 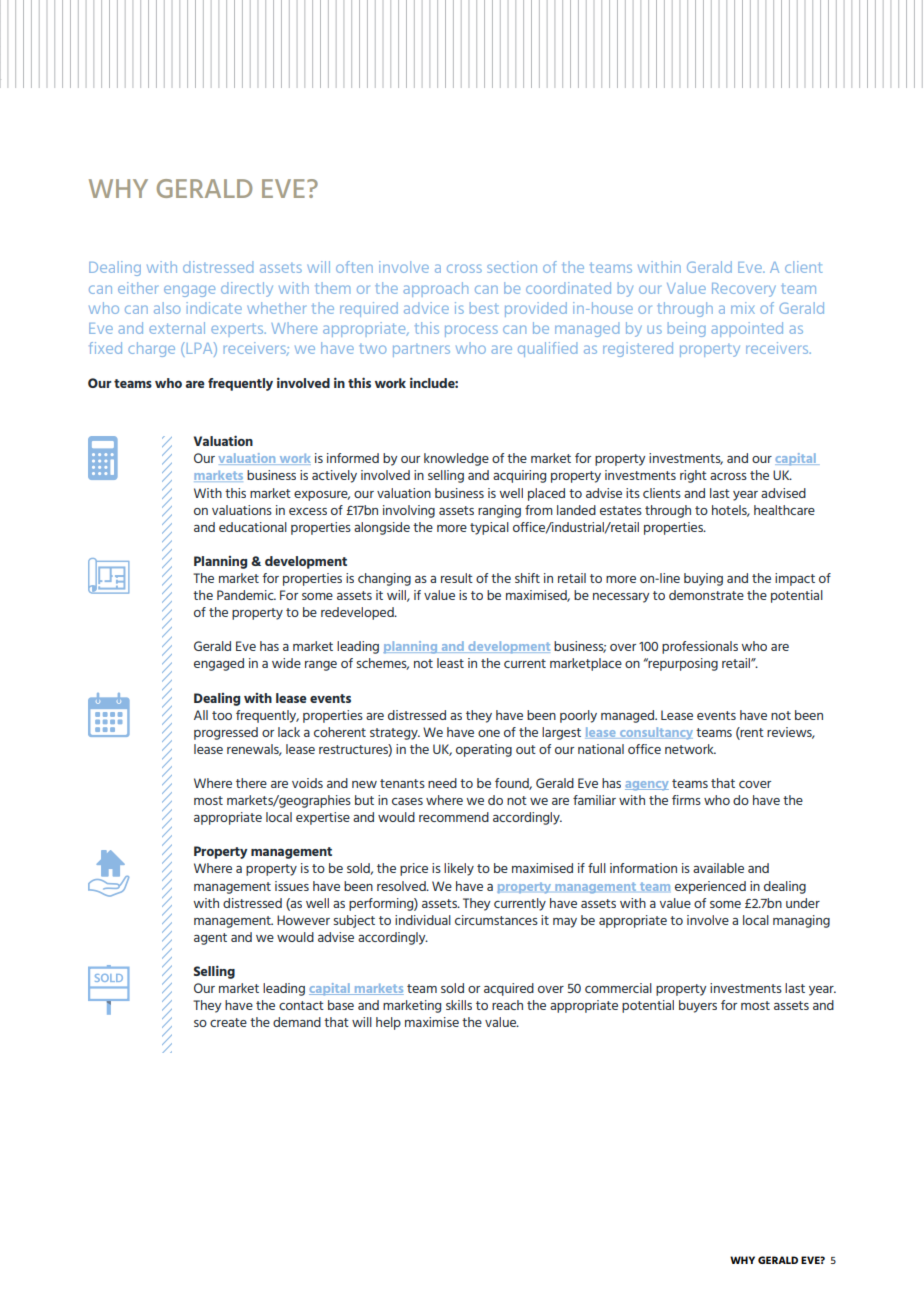 I want to click on healthcare, so click(x=784, y=510).
